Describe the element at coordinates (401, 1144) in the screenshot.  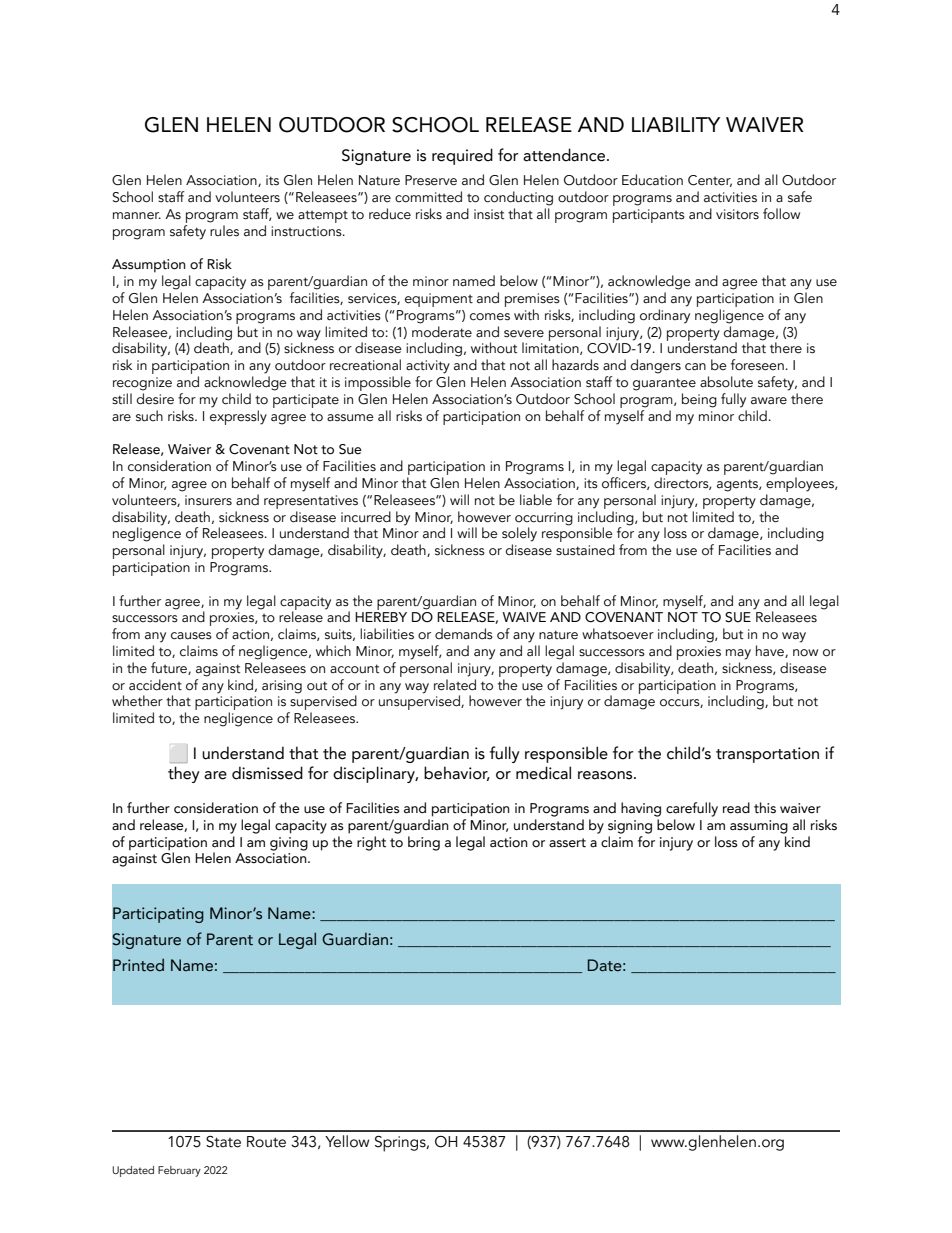
I see `Springs` at that location.
